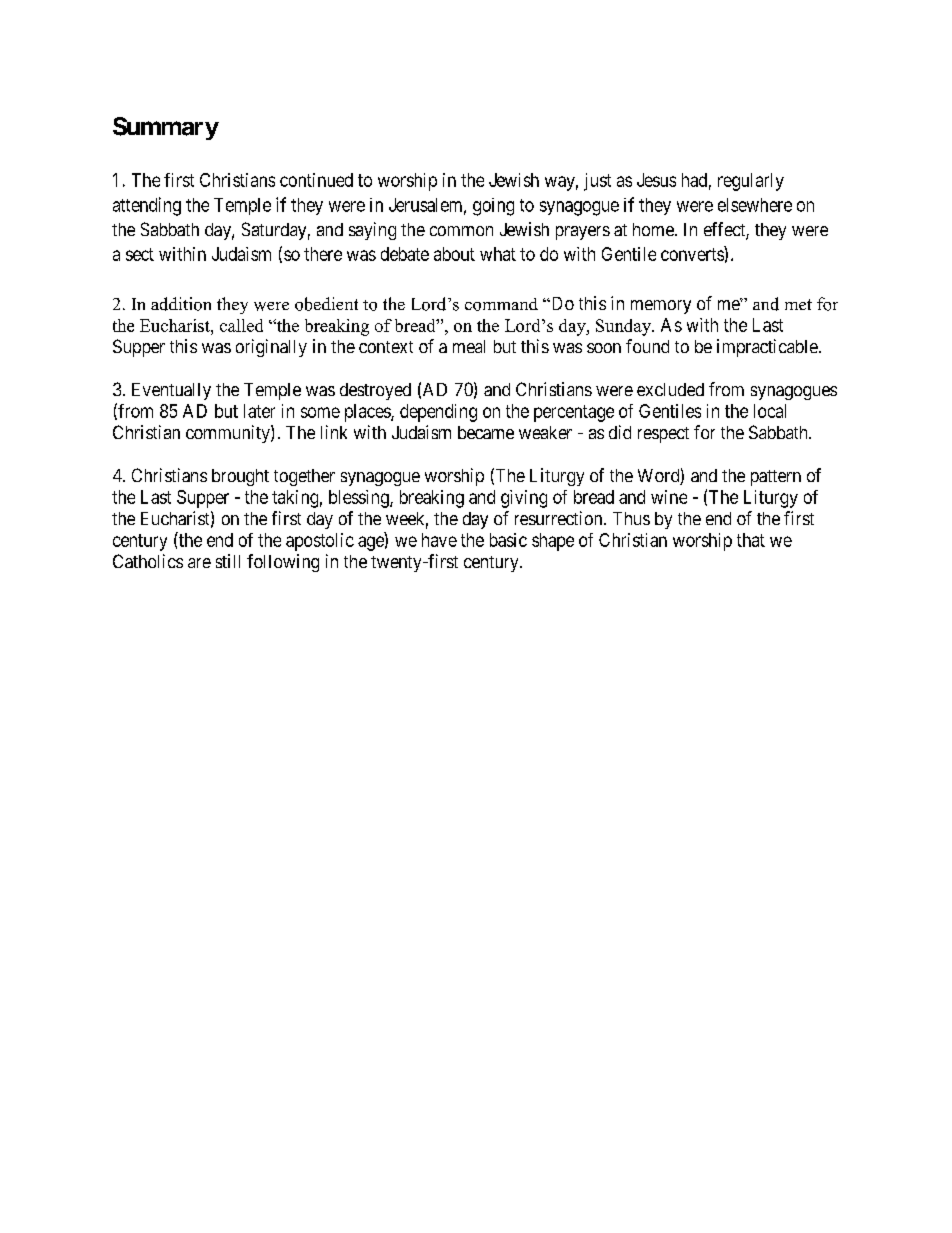  What do you see at coordinates (776, 478) in the image?
I see `pattern` at bounding box center [776, 478].
